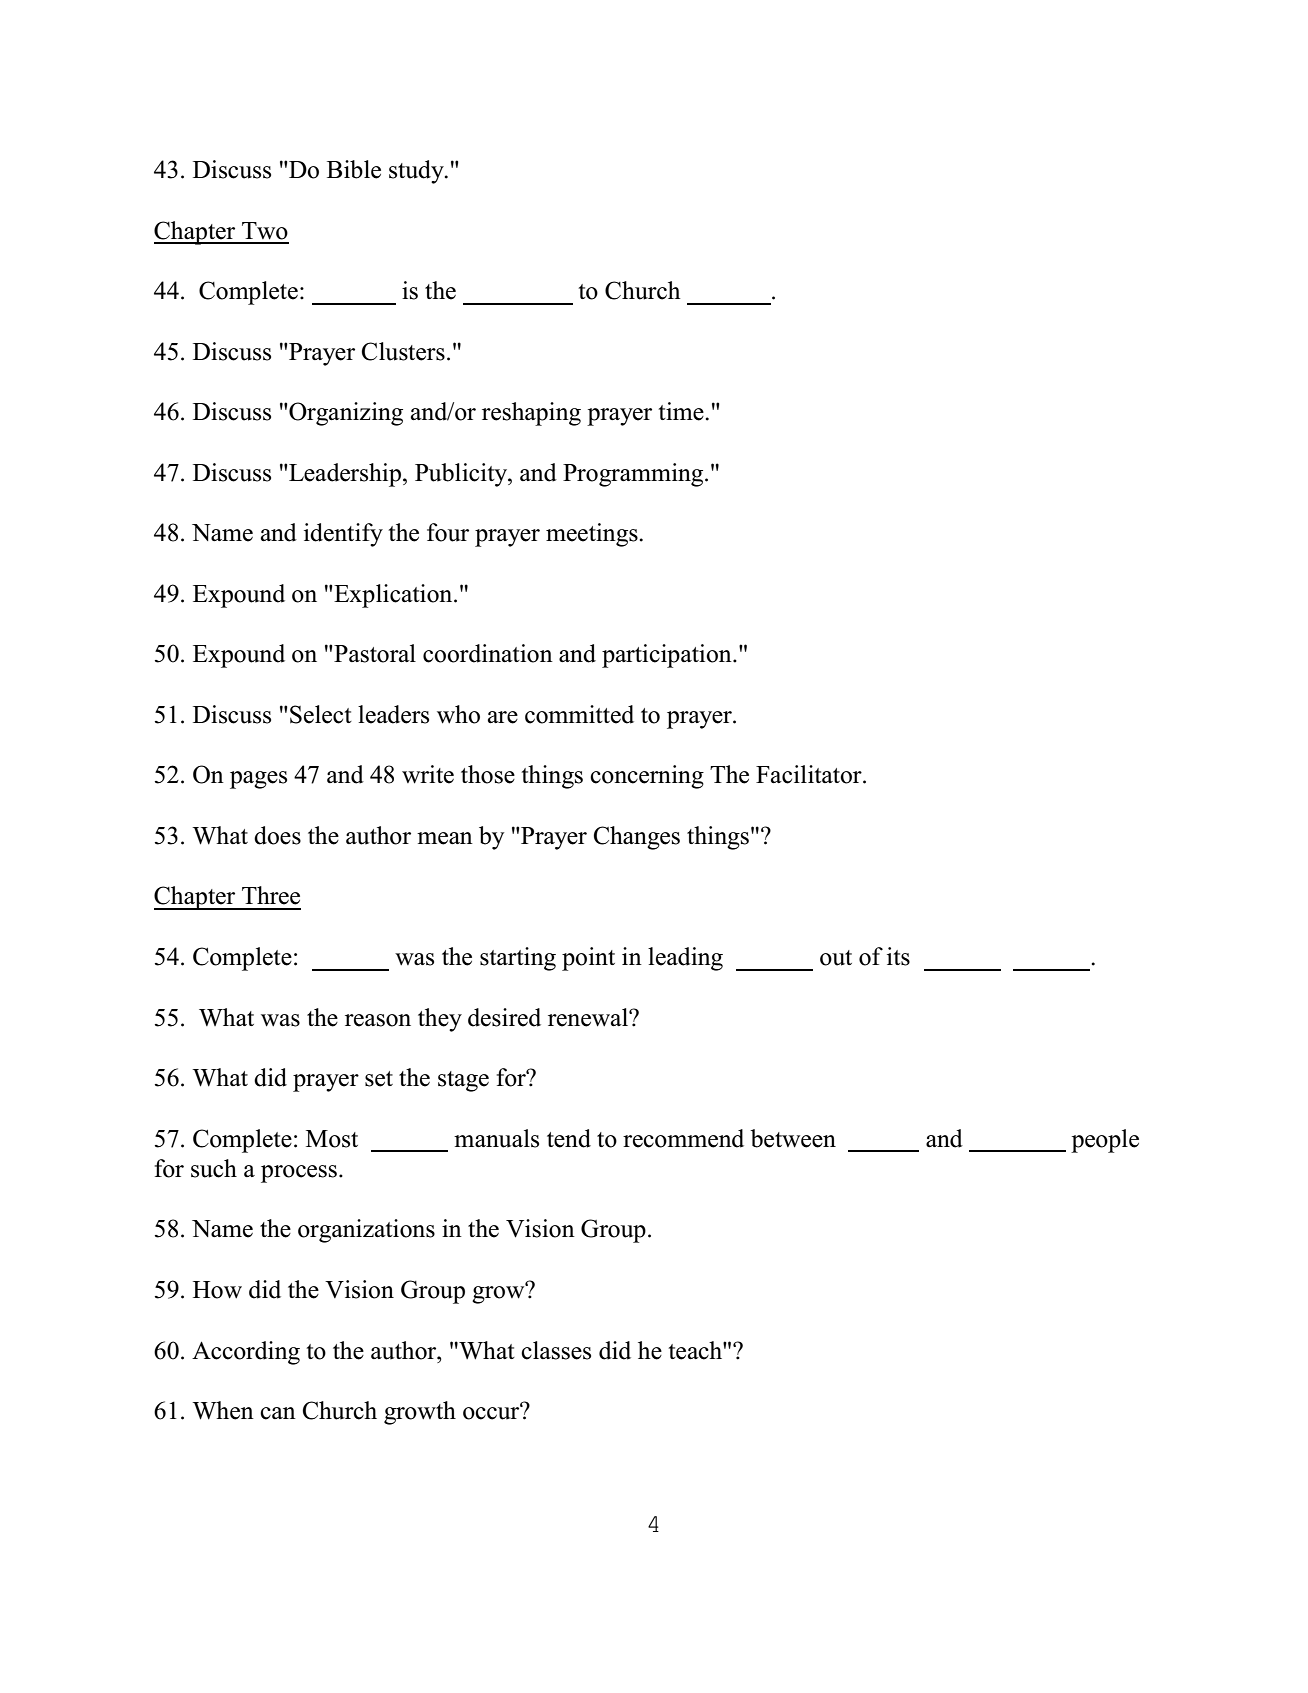 The height and width of the screenshot is (1693, 1308). Describe the element at coordinates (810, 774) in the screenshot. I see `Facilitator` at that location.
